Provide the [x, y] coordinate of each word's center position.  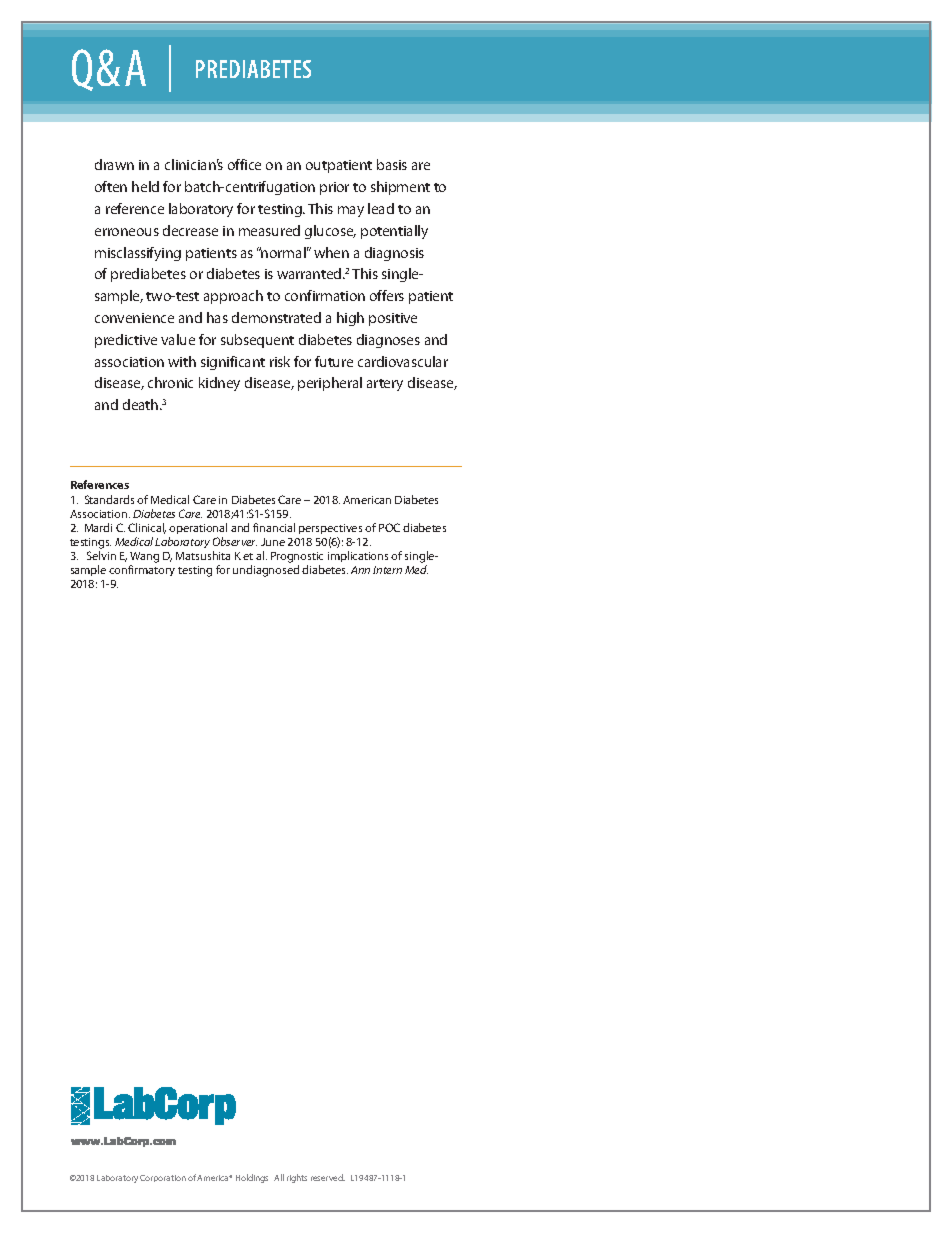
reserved [328, 1177]
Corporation [163, 1178]
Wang [144, 557]
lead [381, 208]
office [244, 164]
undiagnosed [266, 571]
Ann [360, 570]
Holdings [252, 1178]
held [145, 186]
